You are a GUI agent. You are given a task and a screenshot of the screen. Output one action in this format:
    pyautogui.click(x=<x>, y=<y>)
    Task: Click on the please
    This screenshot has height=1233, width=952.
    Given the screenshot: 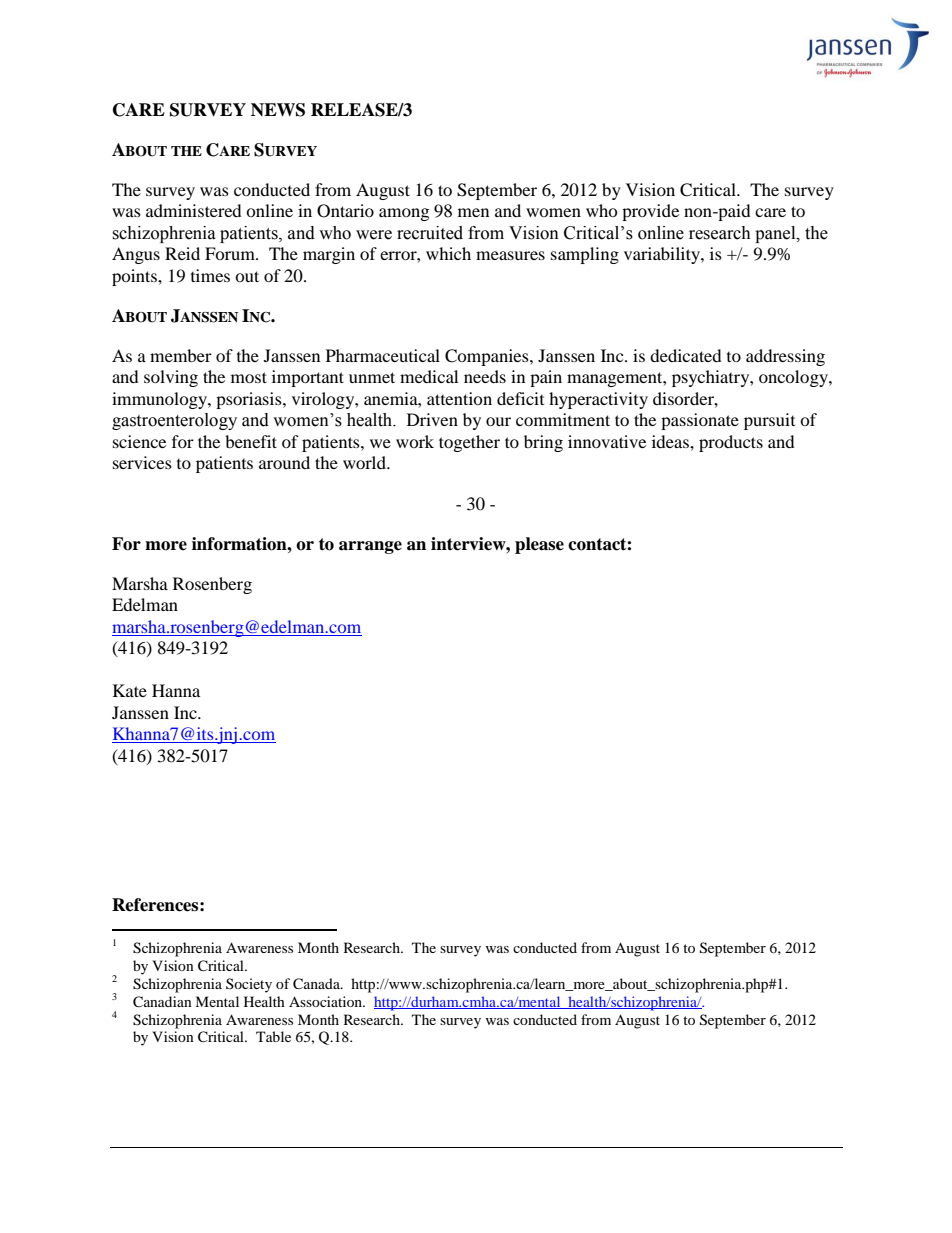 What is the action you would take?
    pyautogui.click(x=539, y=545)
